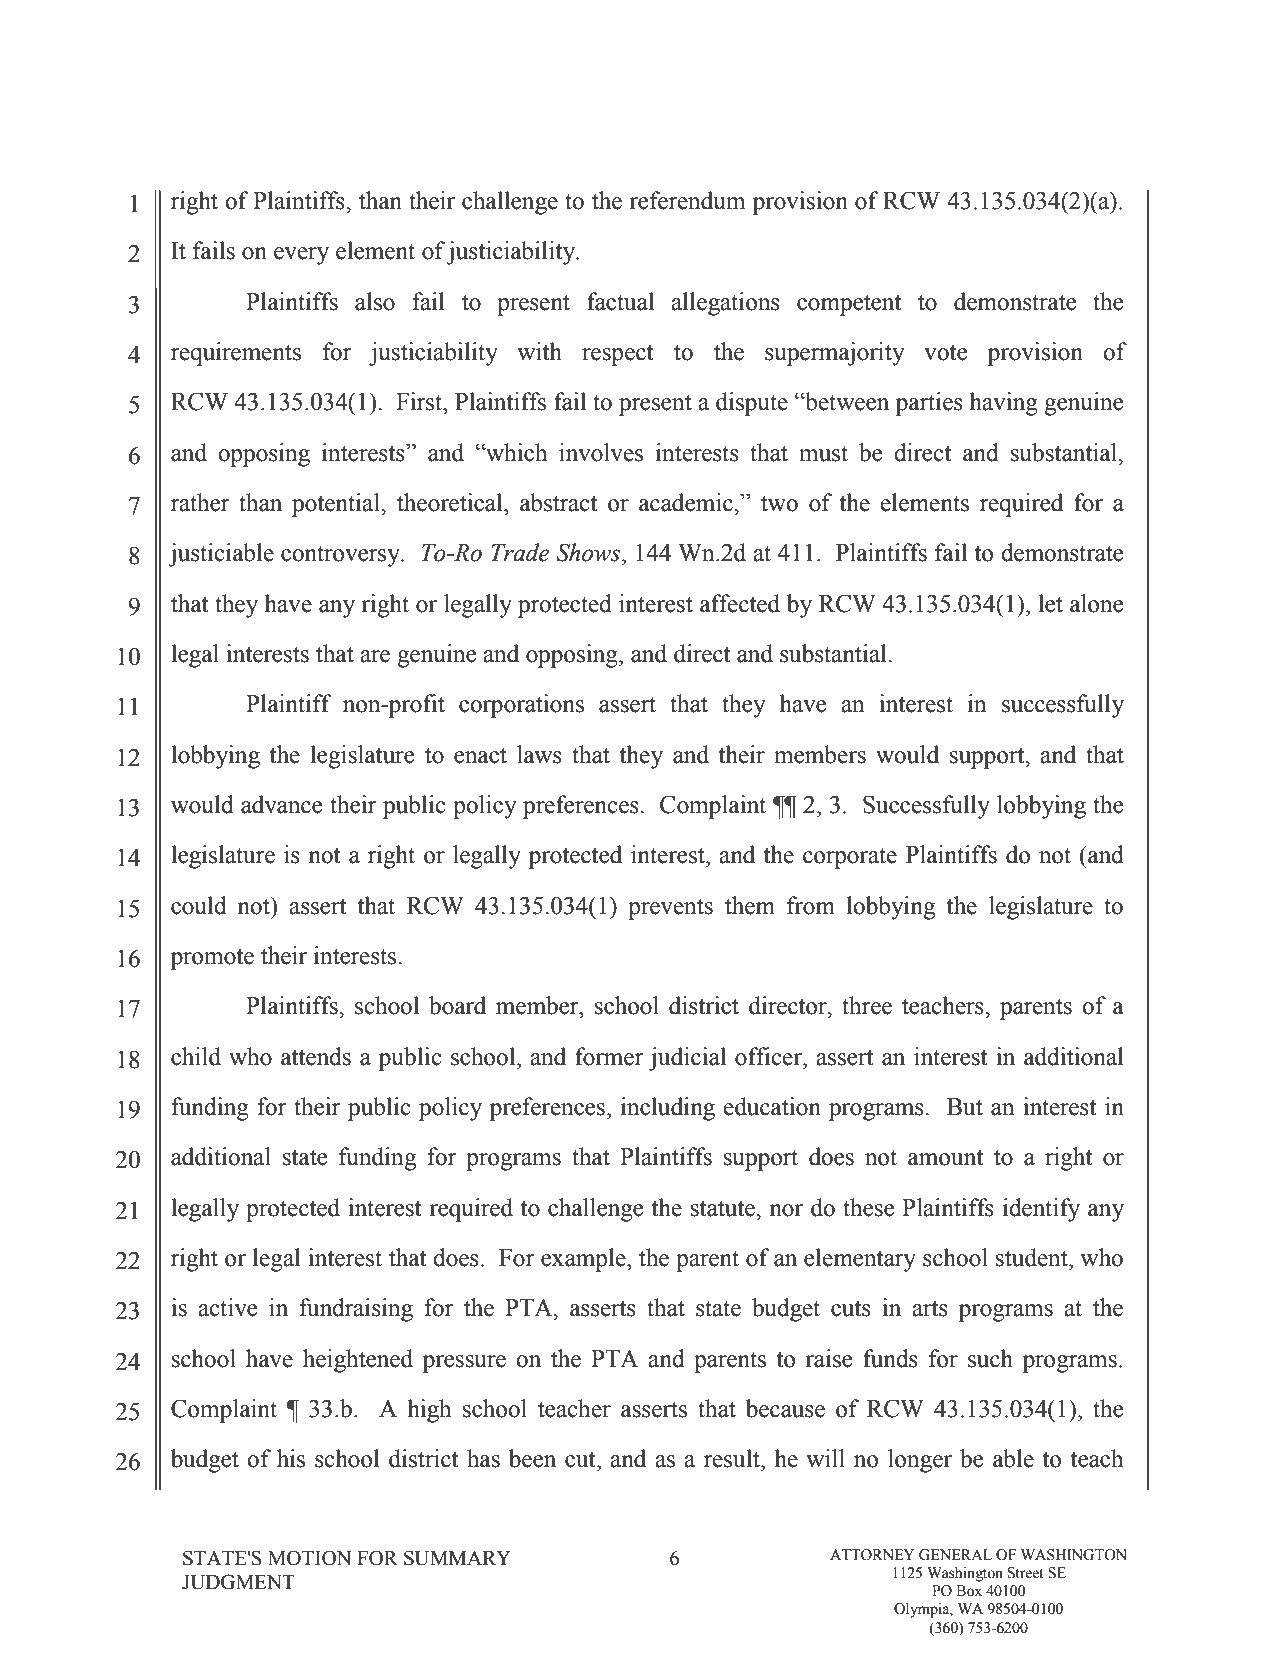  I want to click on MOTION, so click(309, 1558).
